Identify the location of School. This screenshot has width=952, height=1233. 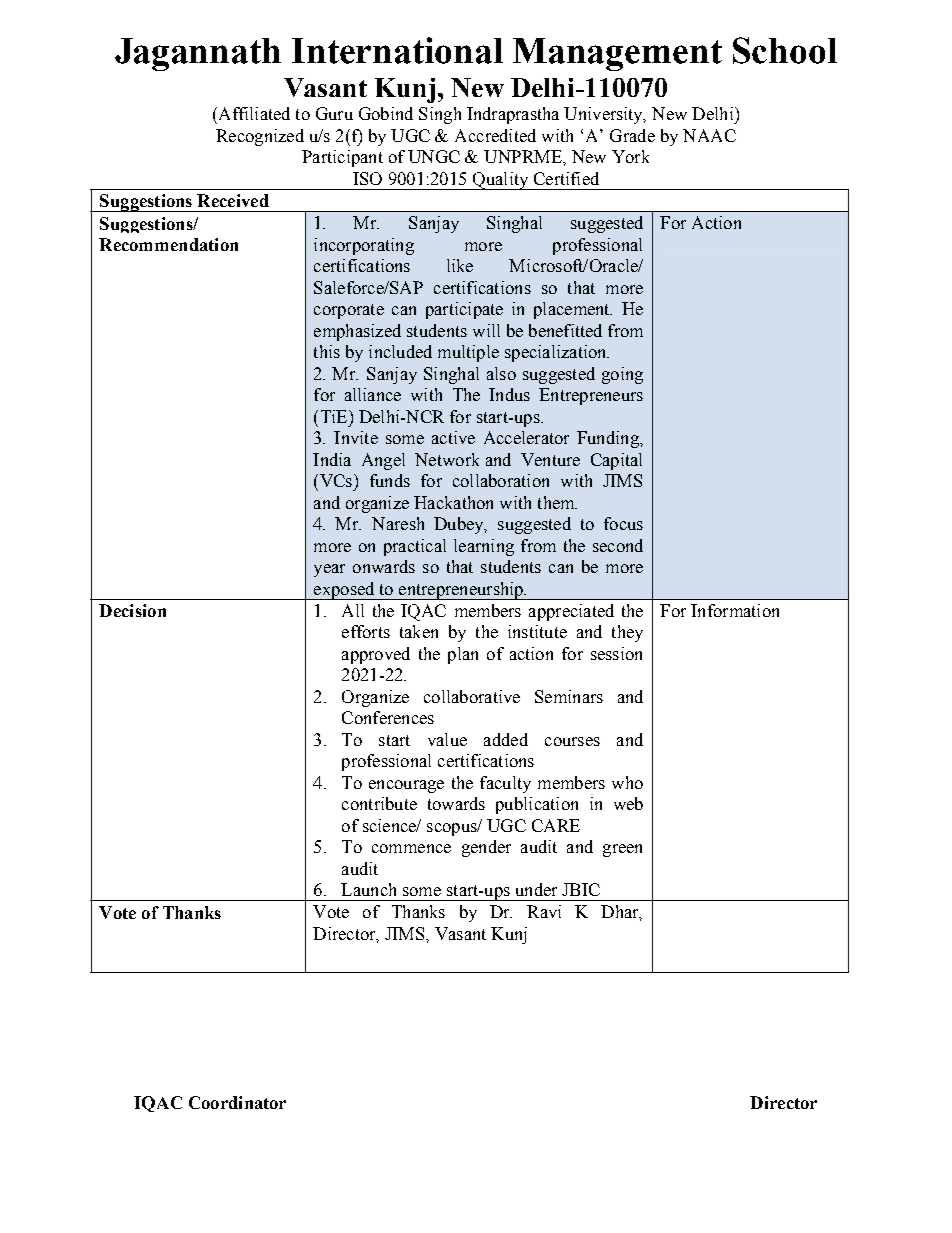
(785, 50).
